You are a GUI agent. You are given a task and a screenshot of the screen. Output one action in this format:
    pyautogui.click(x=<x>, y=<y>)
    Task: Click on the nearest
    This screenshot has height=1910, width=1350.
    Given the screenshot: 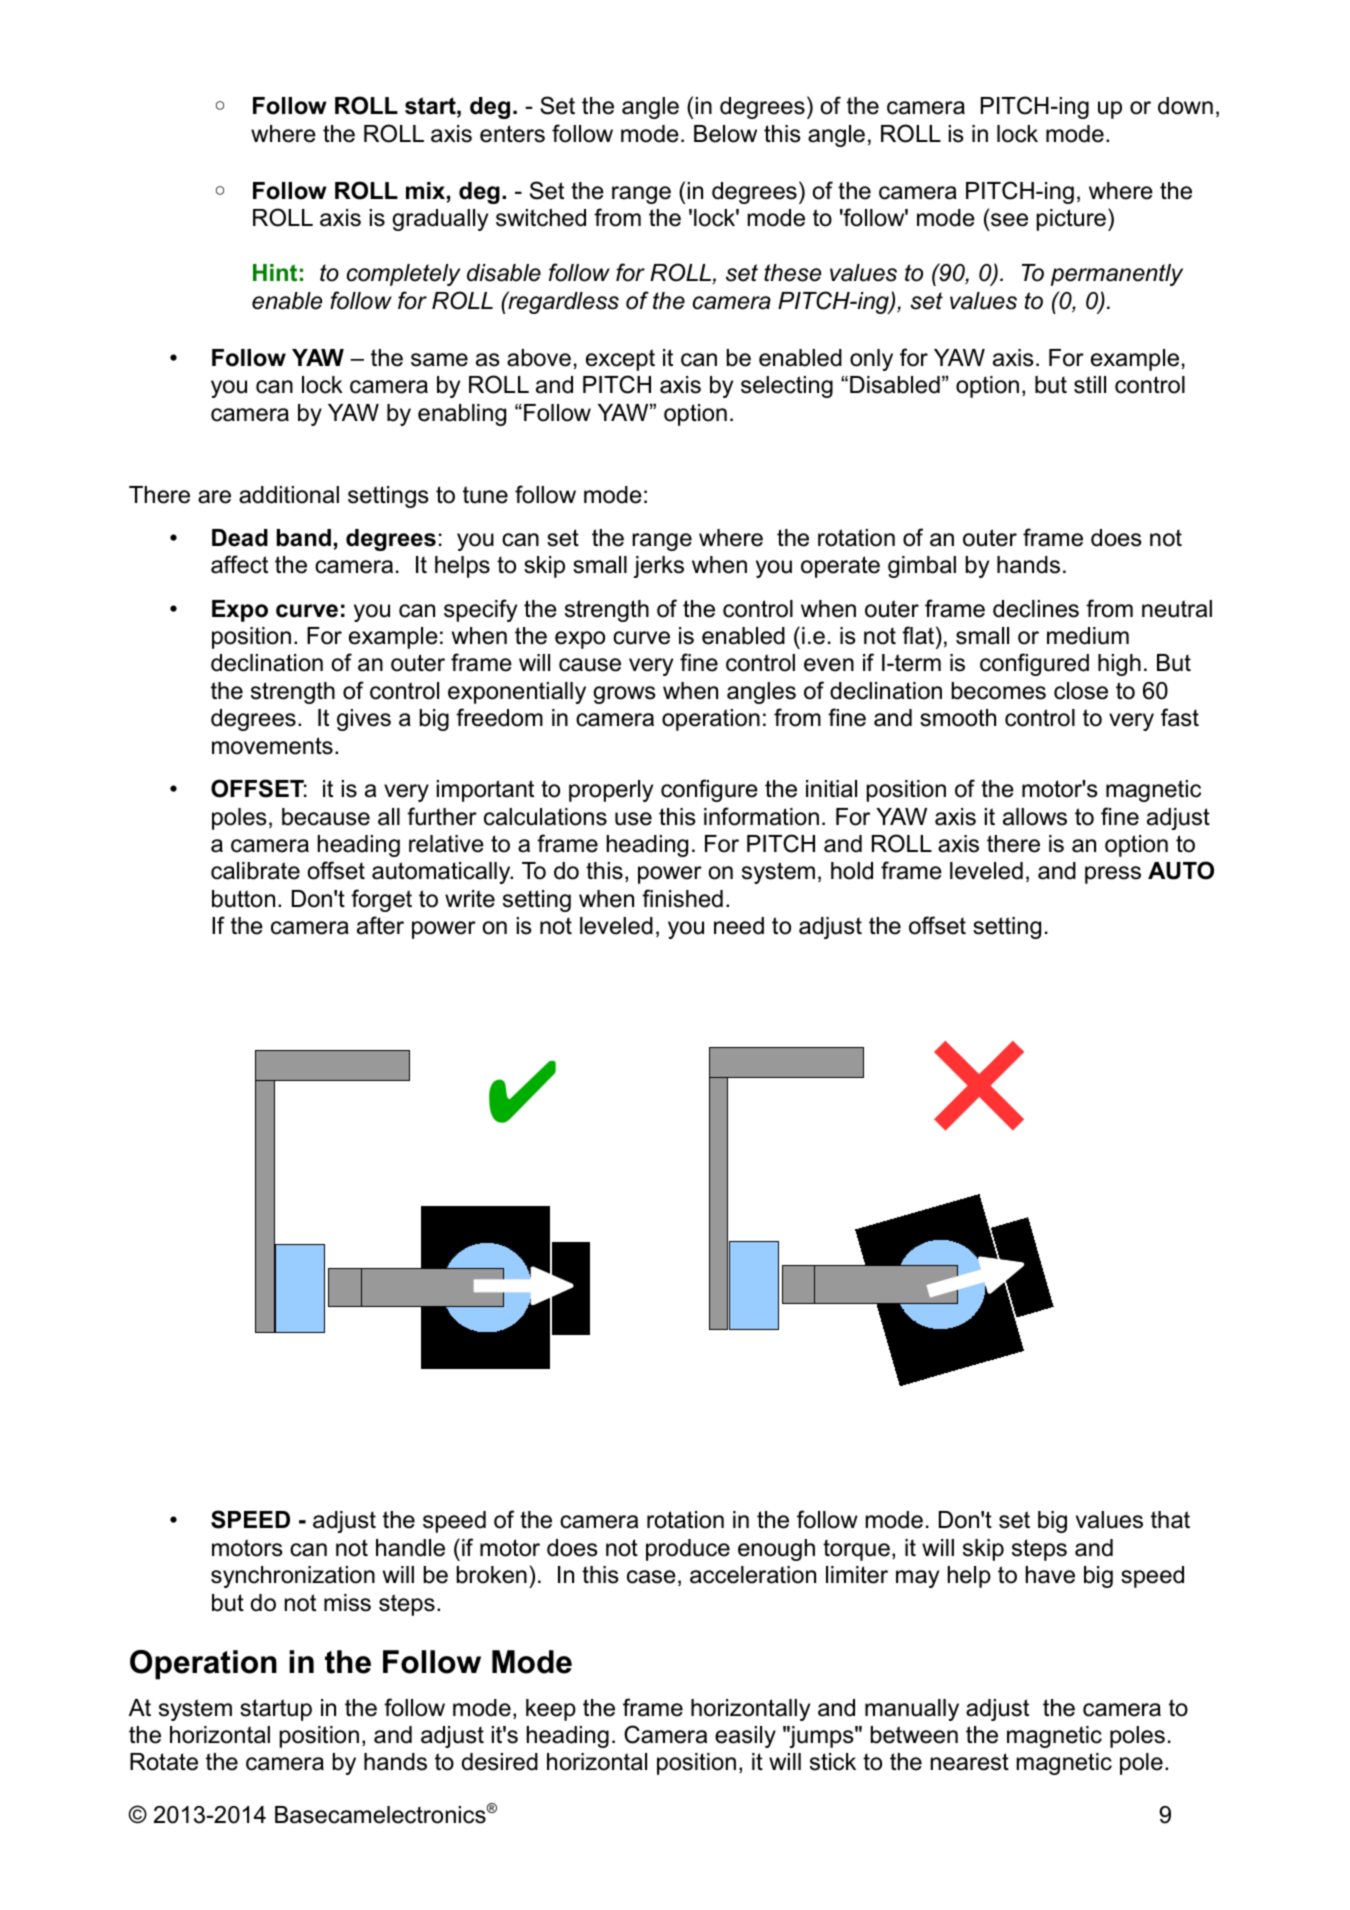 What is the action you would take?
    pyautogui.click(x=970, y=1762)
